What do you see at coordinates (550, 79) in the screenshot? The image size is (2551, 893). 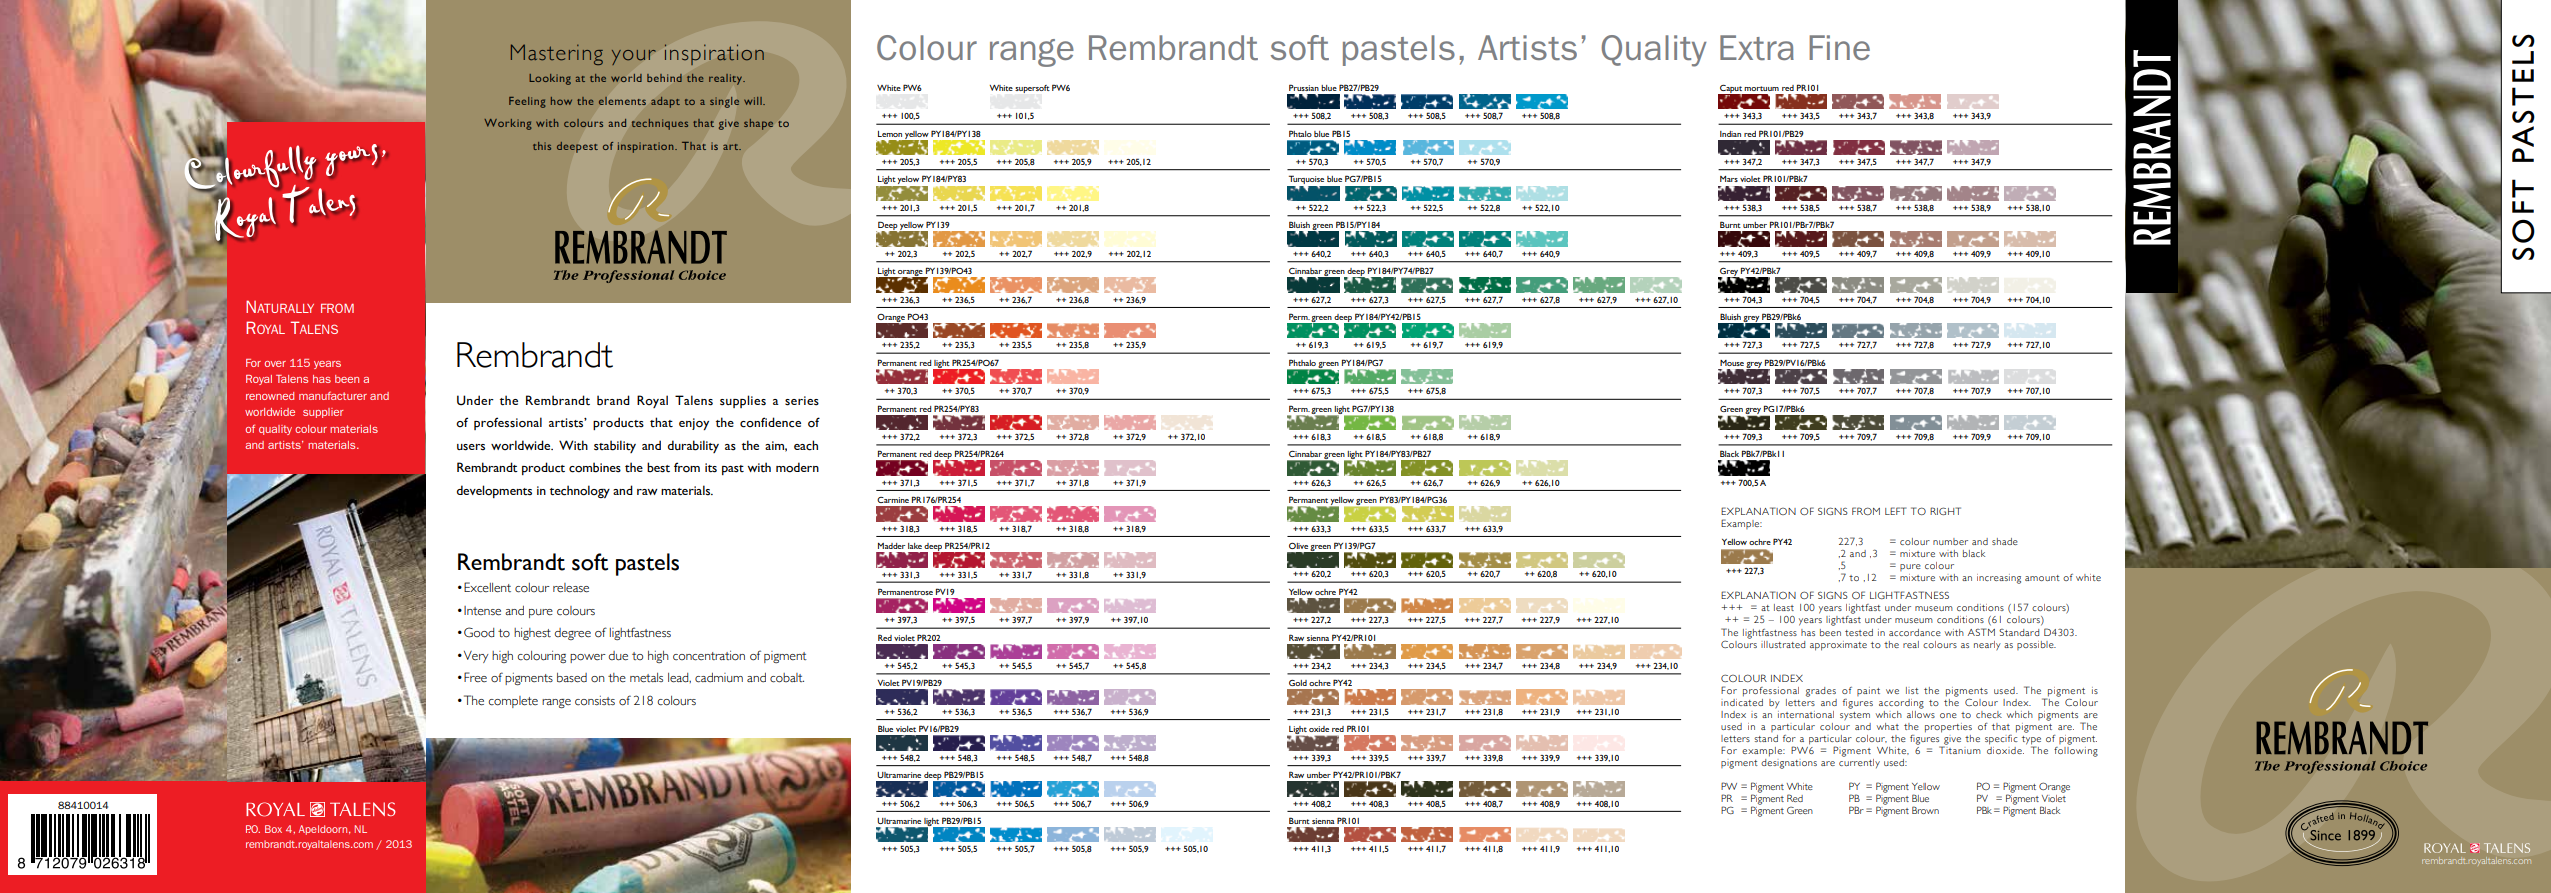 I see `Looking` at bounding box center [550, 79].
